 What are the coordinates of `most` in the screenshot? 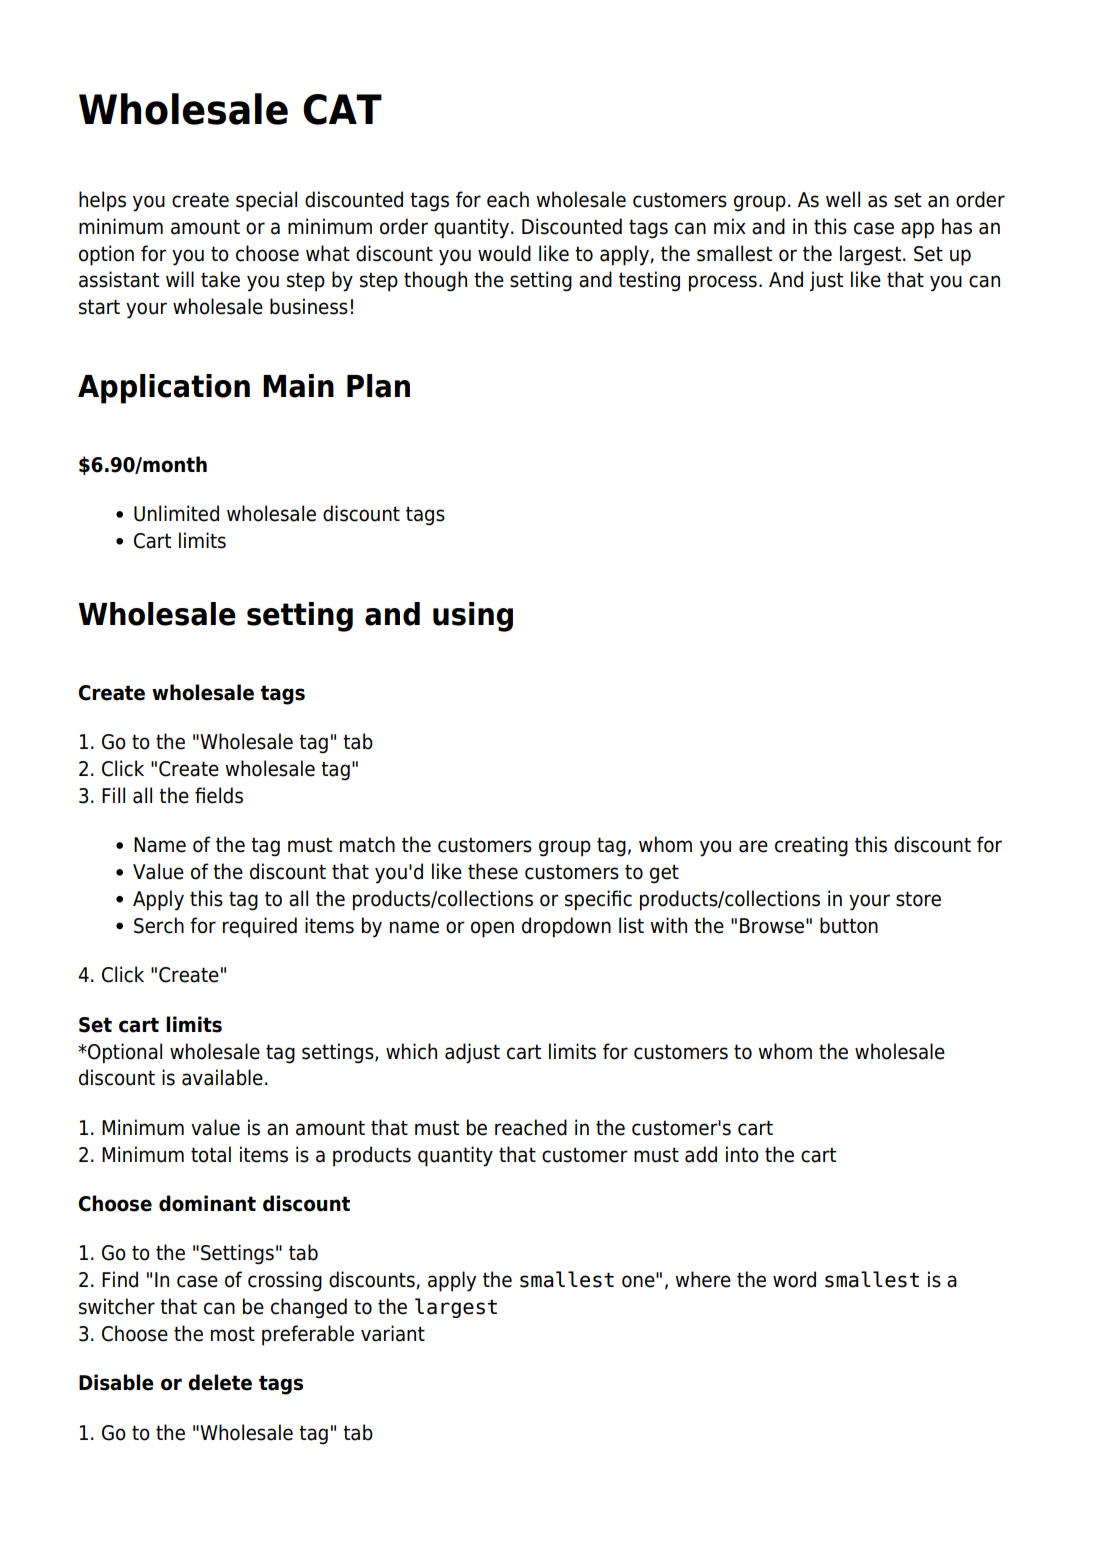 It's located at (233, 1334).
